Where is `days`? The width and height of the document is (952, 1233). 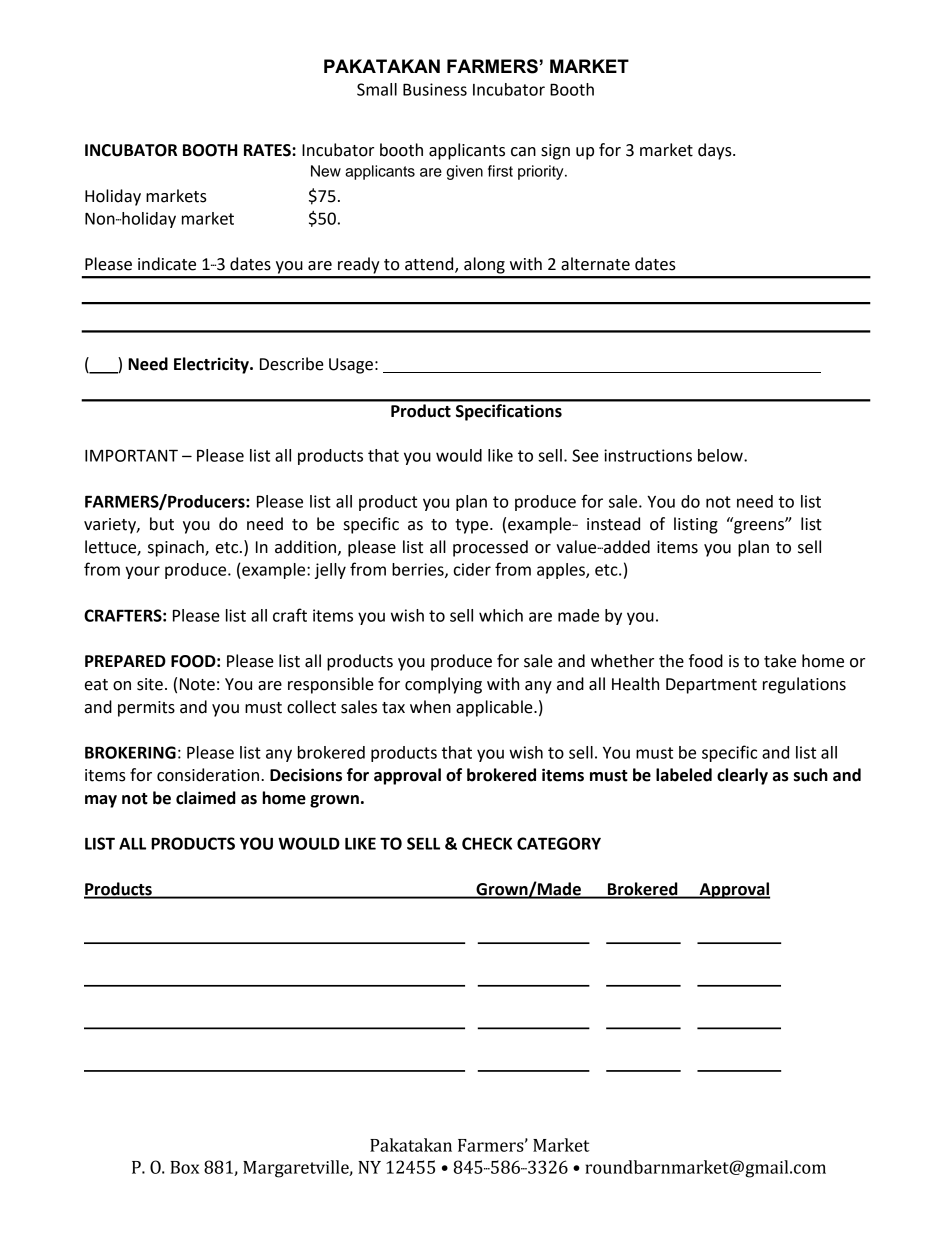 days is located at coordinates (716, 151).
